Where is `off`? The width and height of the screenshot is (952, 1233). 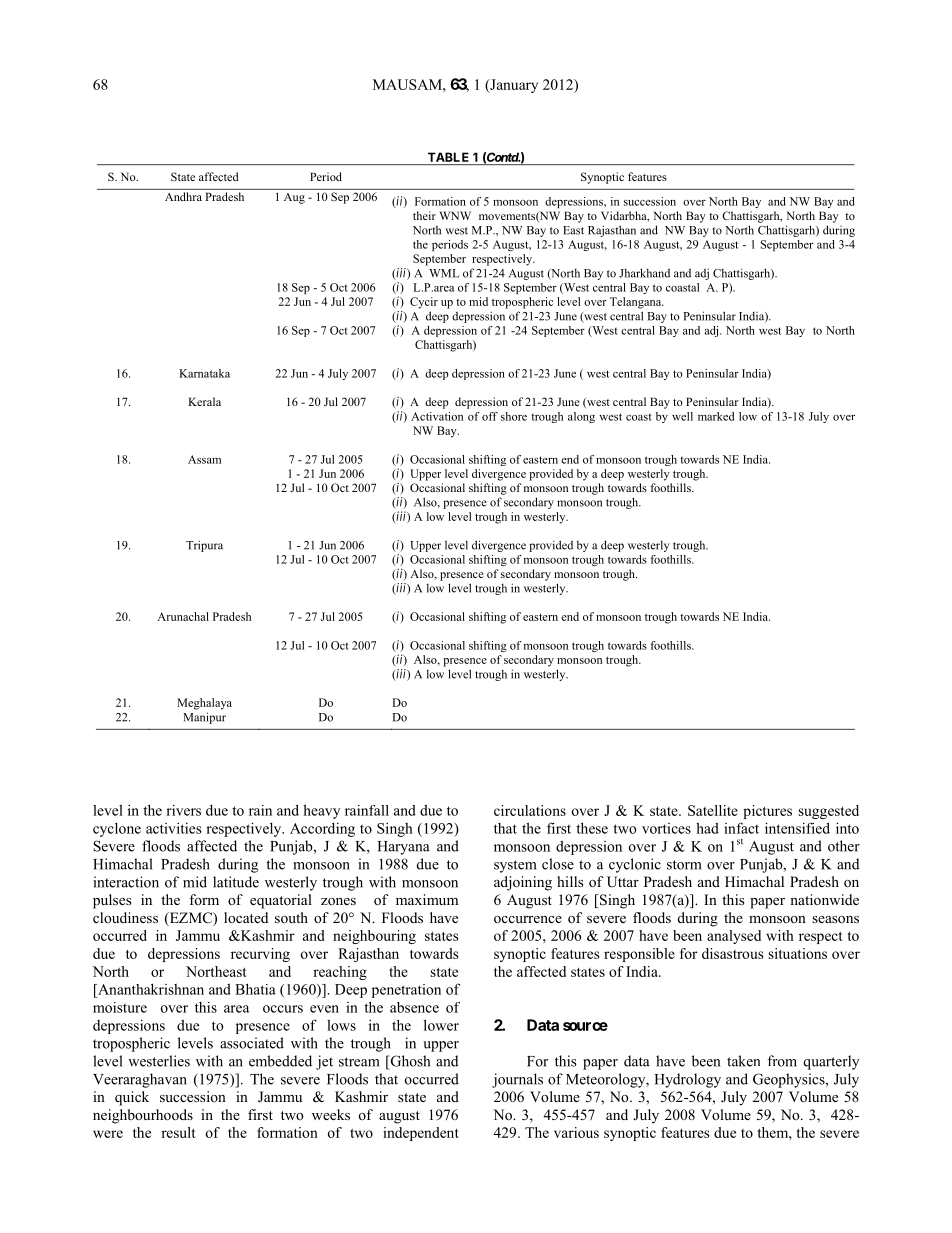
off is located at coordinates (490, 416).
